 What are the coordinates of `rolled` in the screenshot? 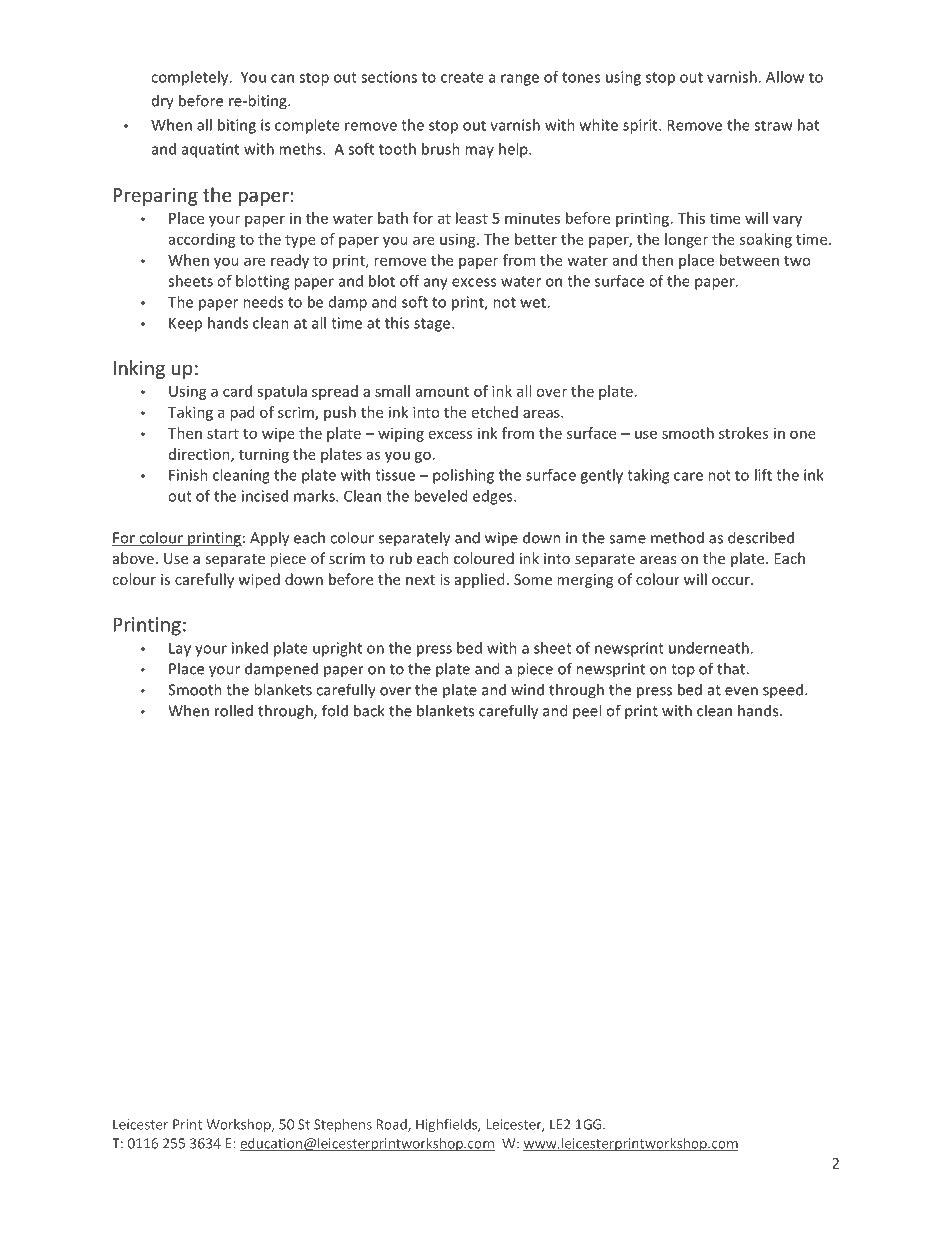 It's located at (234, 710).
